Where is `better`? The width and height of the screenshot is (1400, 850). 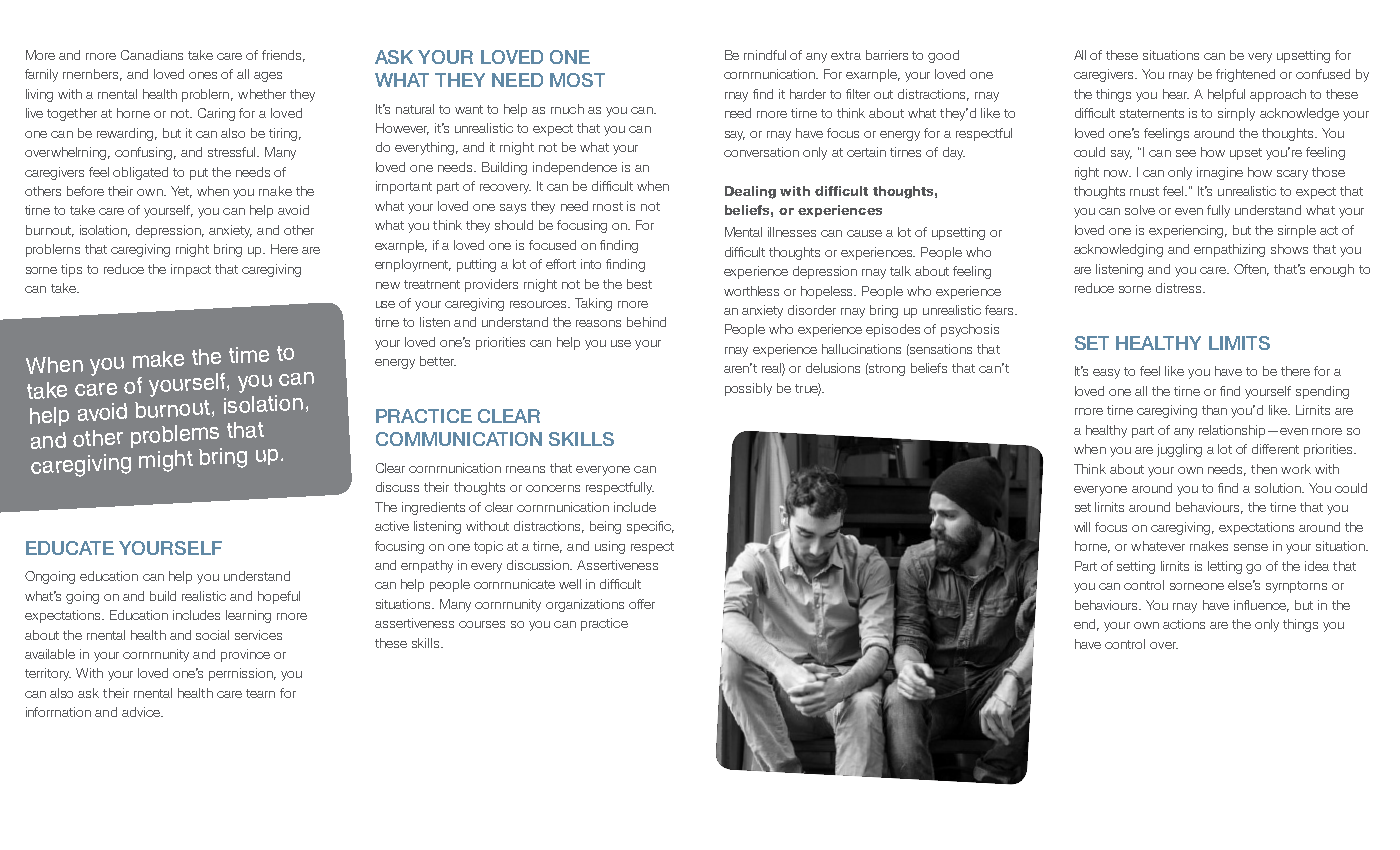 better is located at coordinates (438, 361).
